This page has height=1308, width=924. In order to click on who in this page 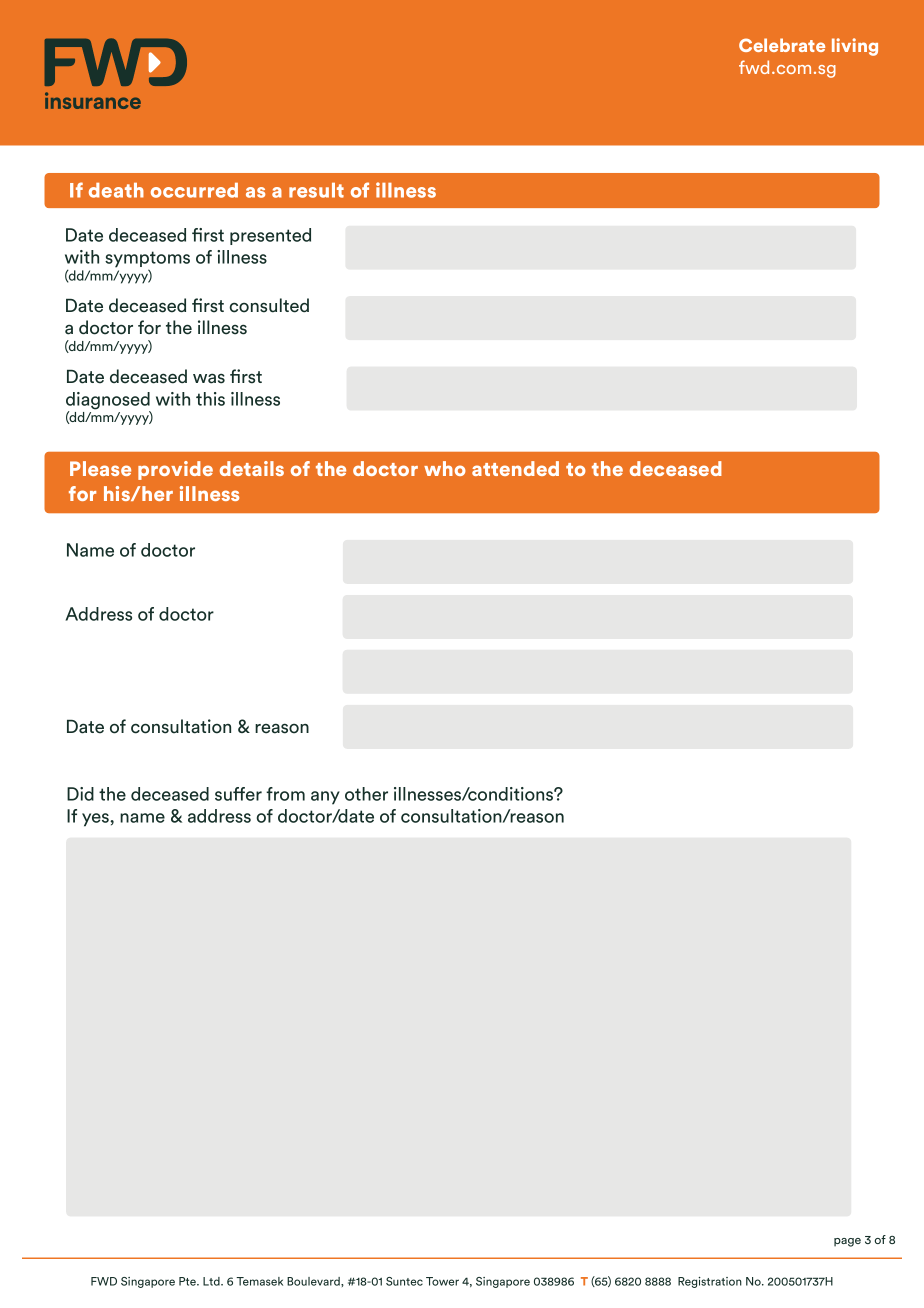, I will do `click(445, 468)`.
